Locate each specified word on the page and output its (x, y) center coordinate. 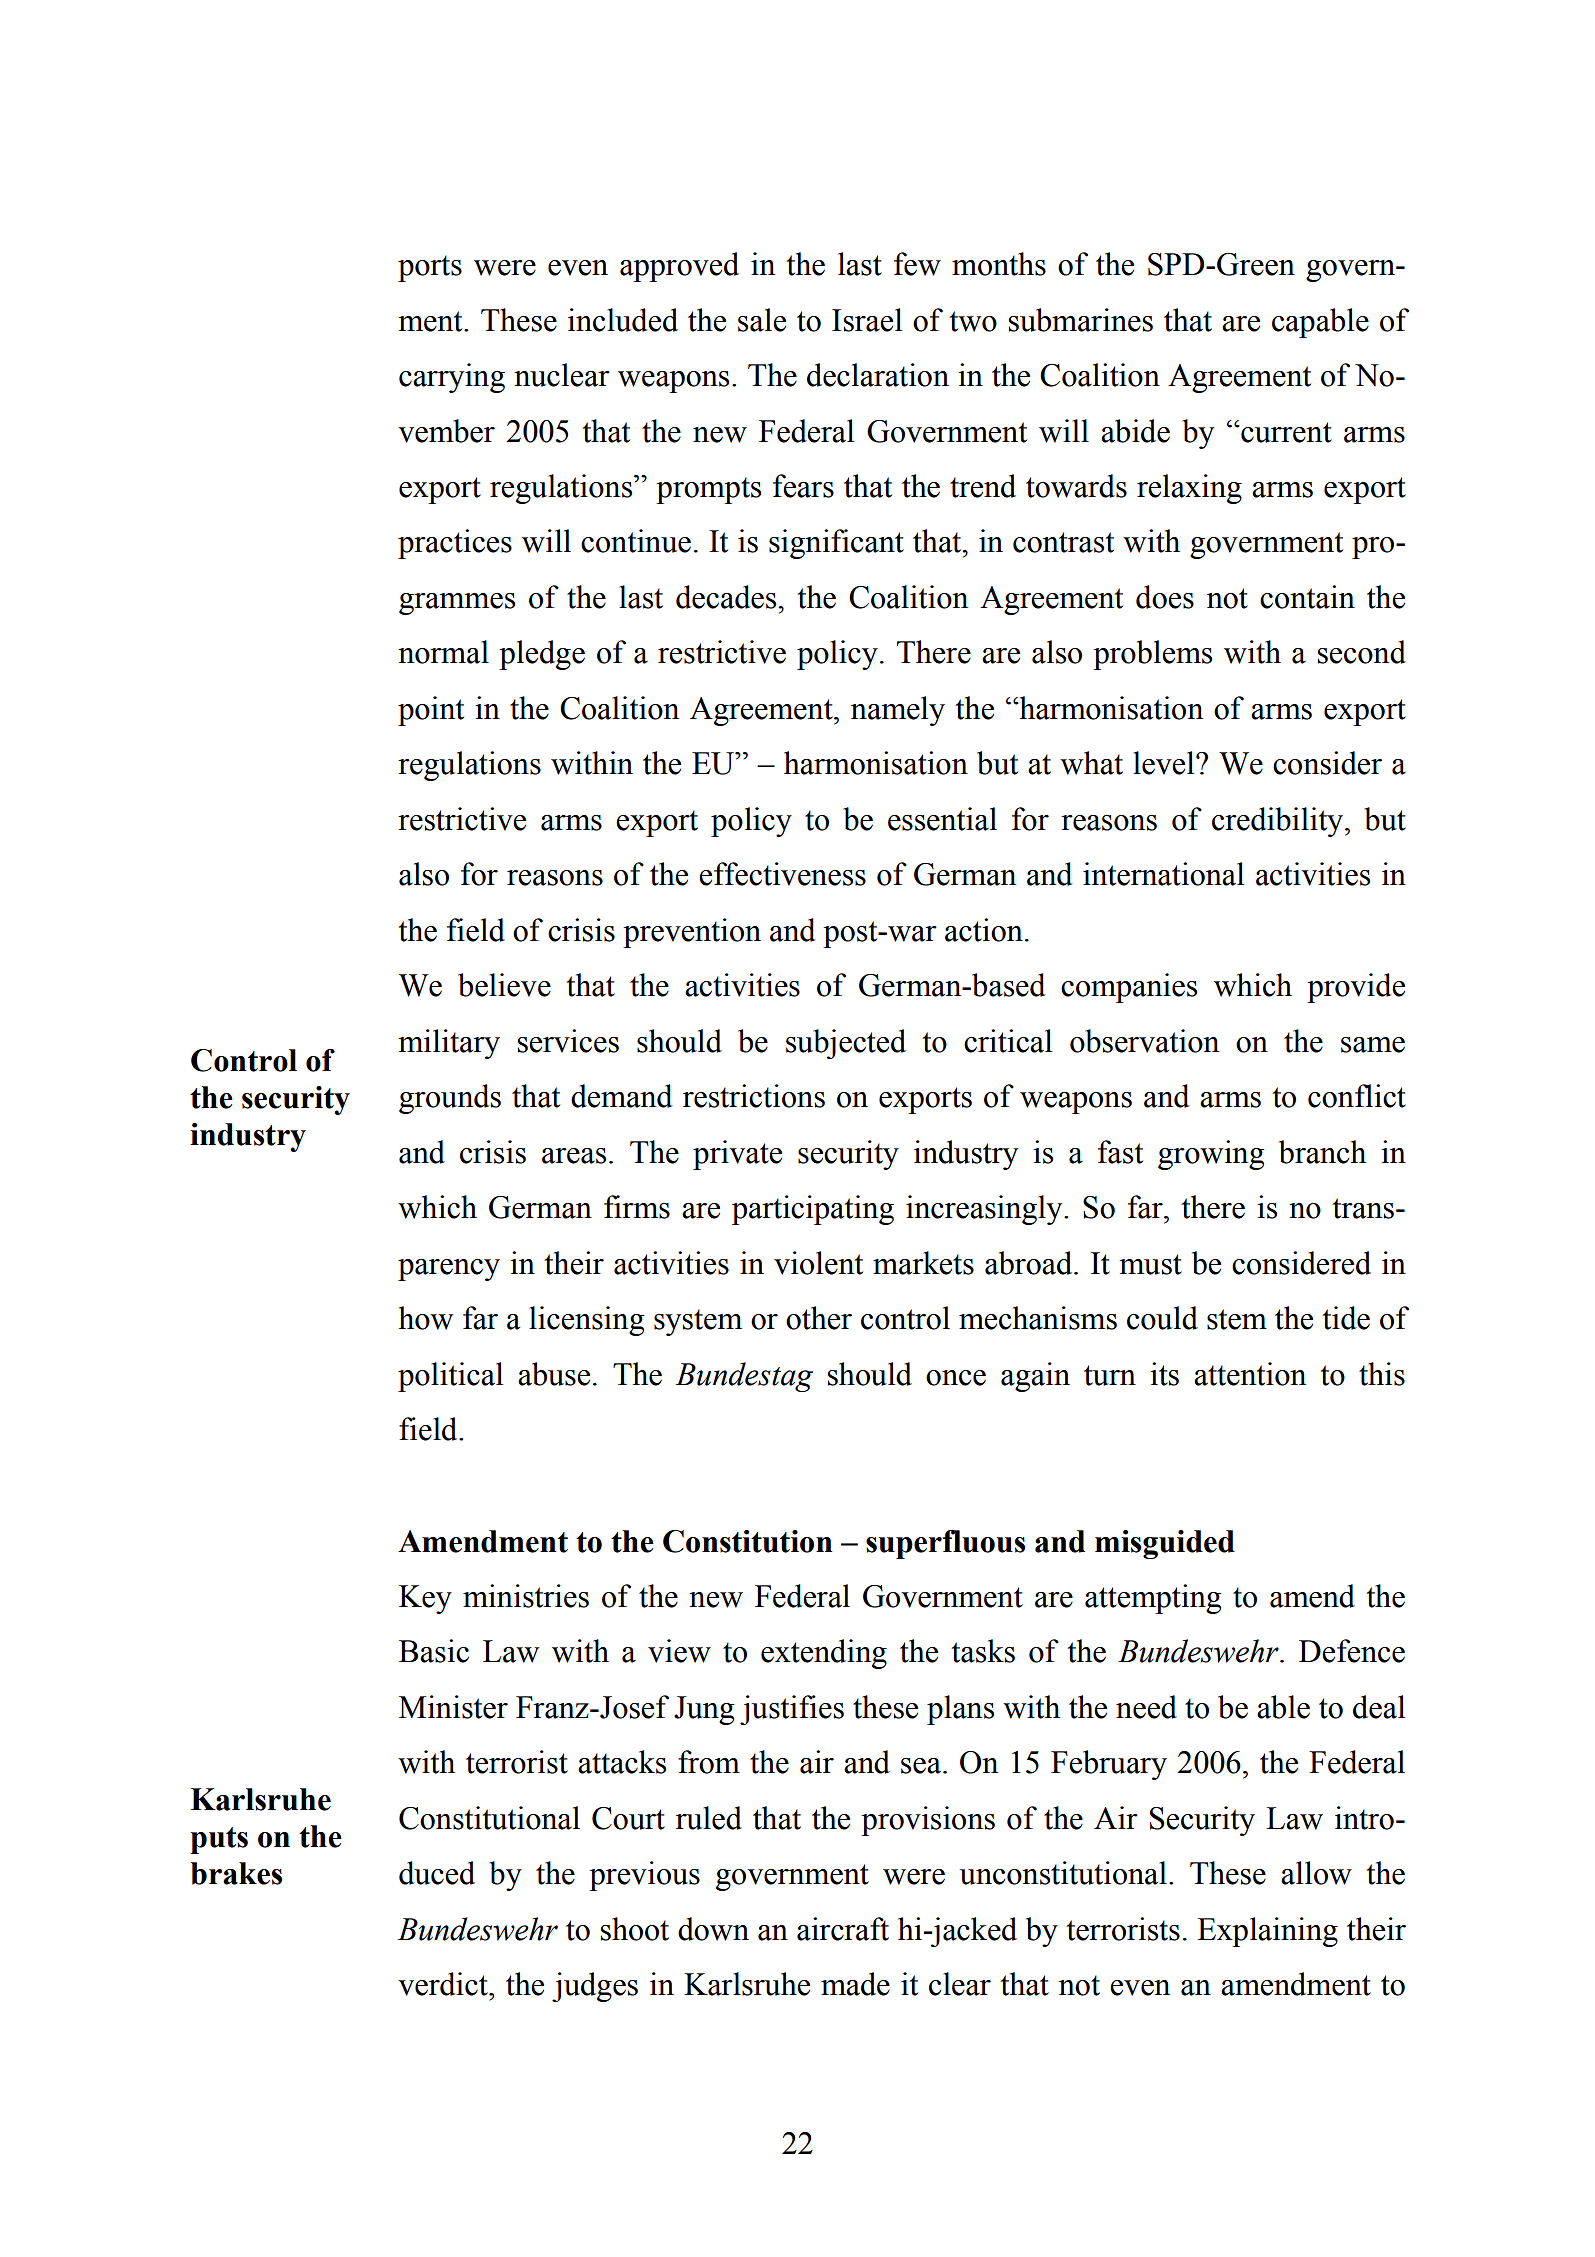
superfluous (945, 1544)
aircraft (843, 1929)
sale (762, 320)
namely (898, 711)
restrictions (754, 1096)
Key (425, 1599)
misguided (1165, 1544)
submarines (1081, 320)
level (1165, 763)
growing (1211, 1155)
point (431, 711)
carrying (452, 378)
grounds (450, 1099)
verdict (444, 1984)
